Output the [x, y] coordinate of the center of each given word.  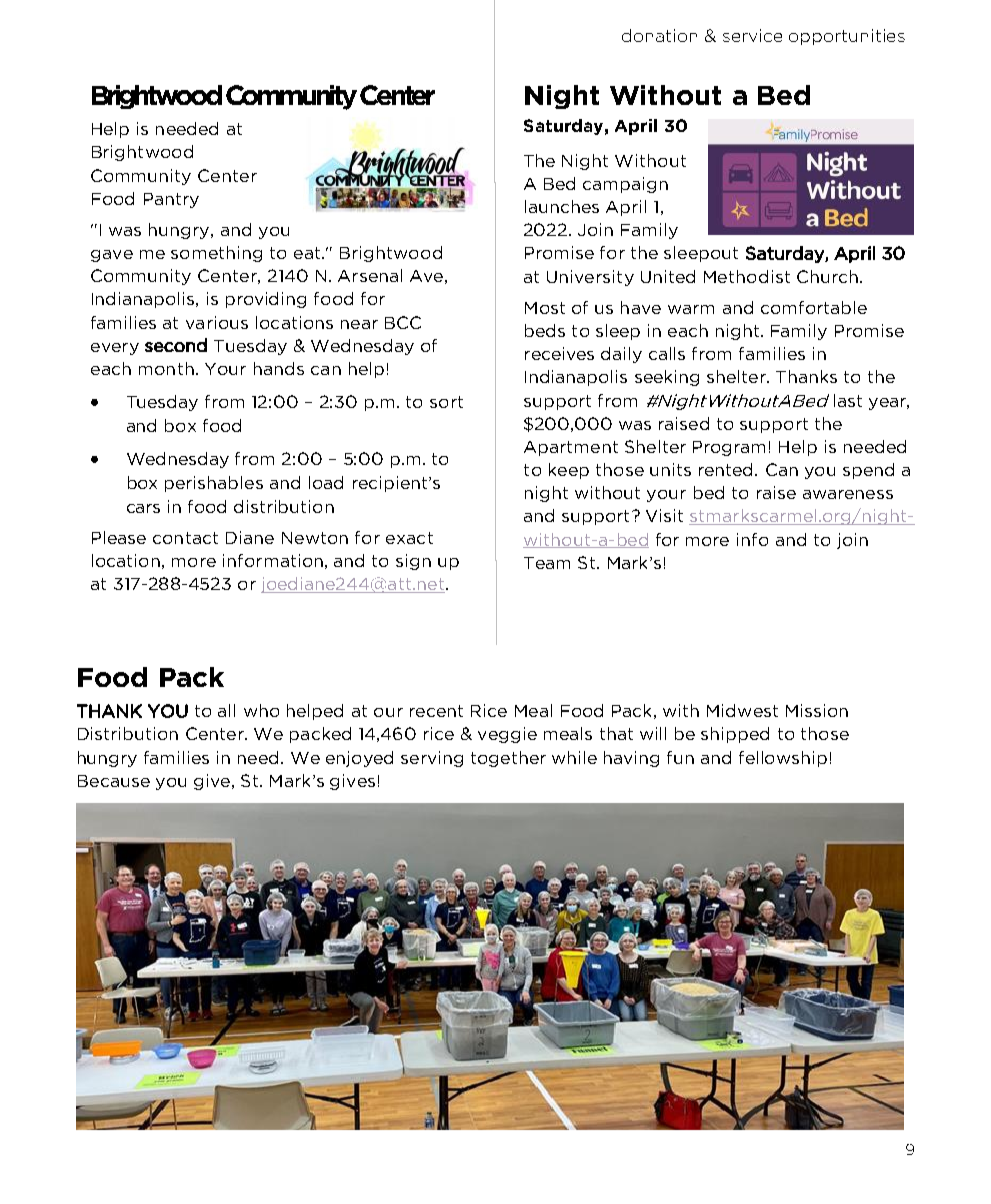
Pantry [171, 200]
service [752, 35]
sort [446, 402]
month [166, 368]
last [848, 400]
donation [659, 35]
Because [114, 781]
